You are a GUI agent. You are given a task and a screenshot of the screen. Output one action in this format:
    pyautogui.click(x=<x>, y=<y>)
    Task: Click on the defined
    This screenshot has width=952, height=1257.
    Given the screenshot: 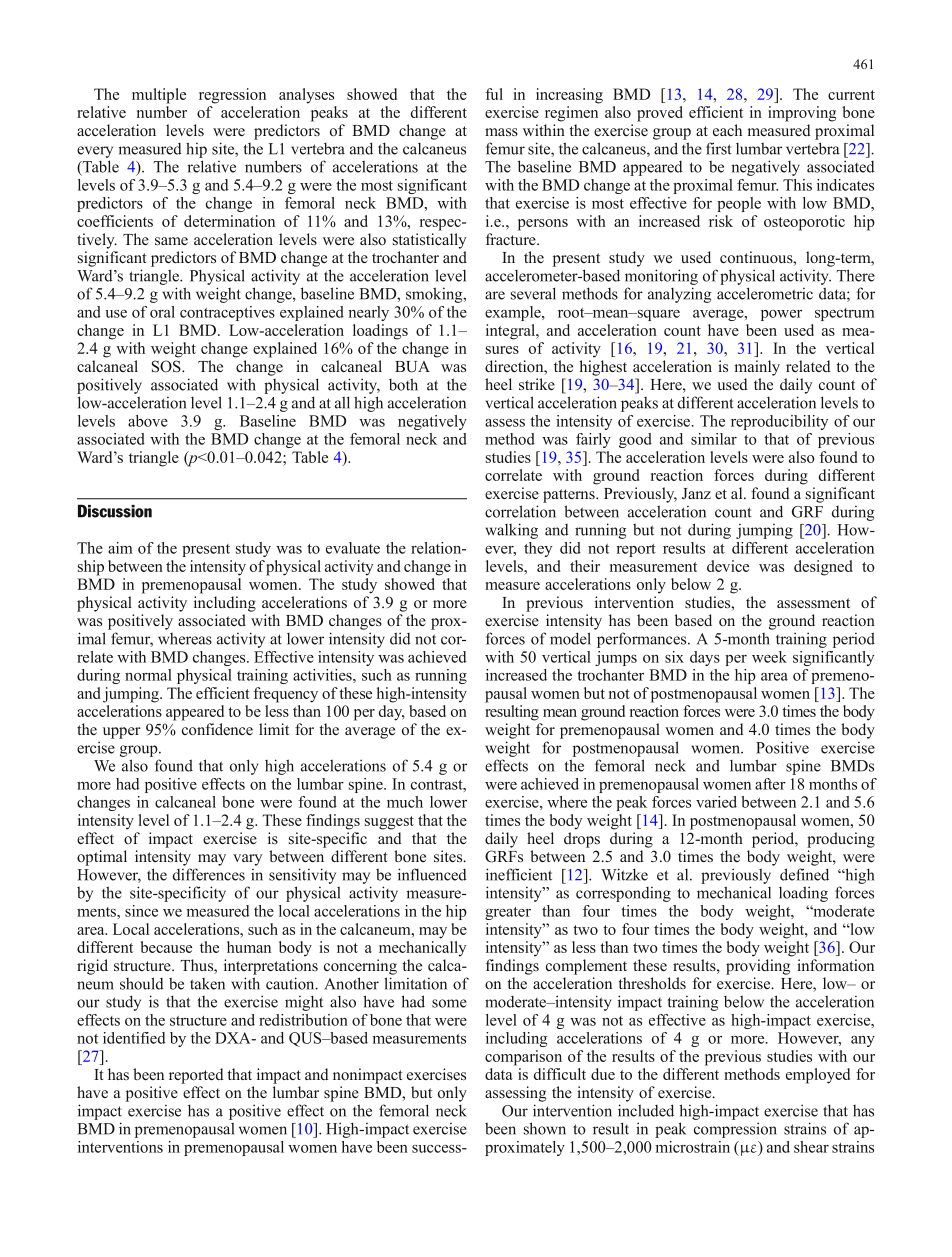 What is the action you would take?
    pyautogui.click(x=804, y=874)
